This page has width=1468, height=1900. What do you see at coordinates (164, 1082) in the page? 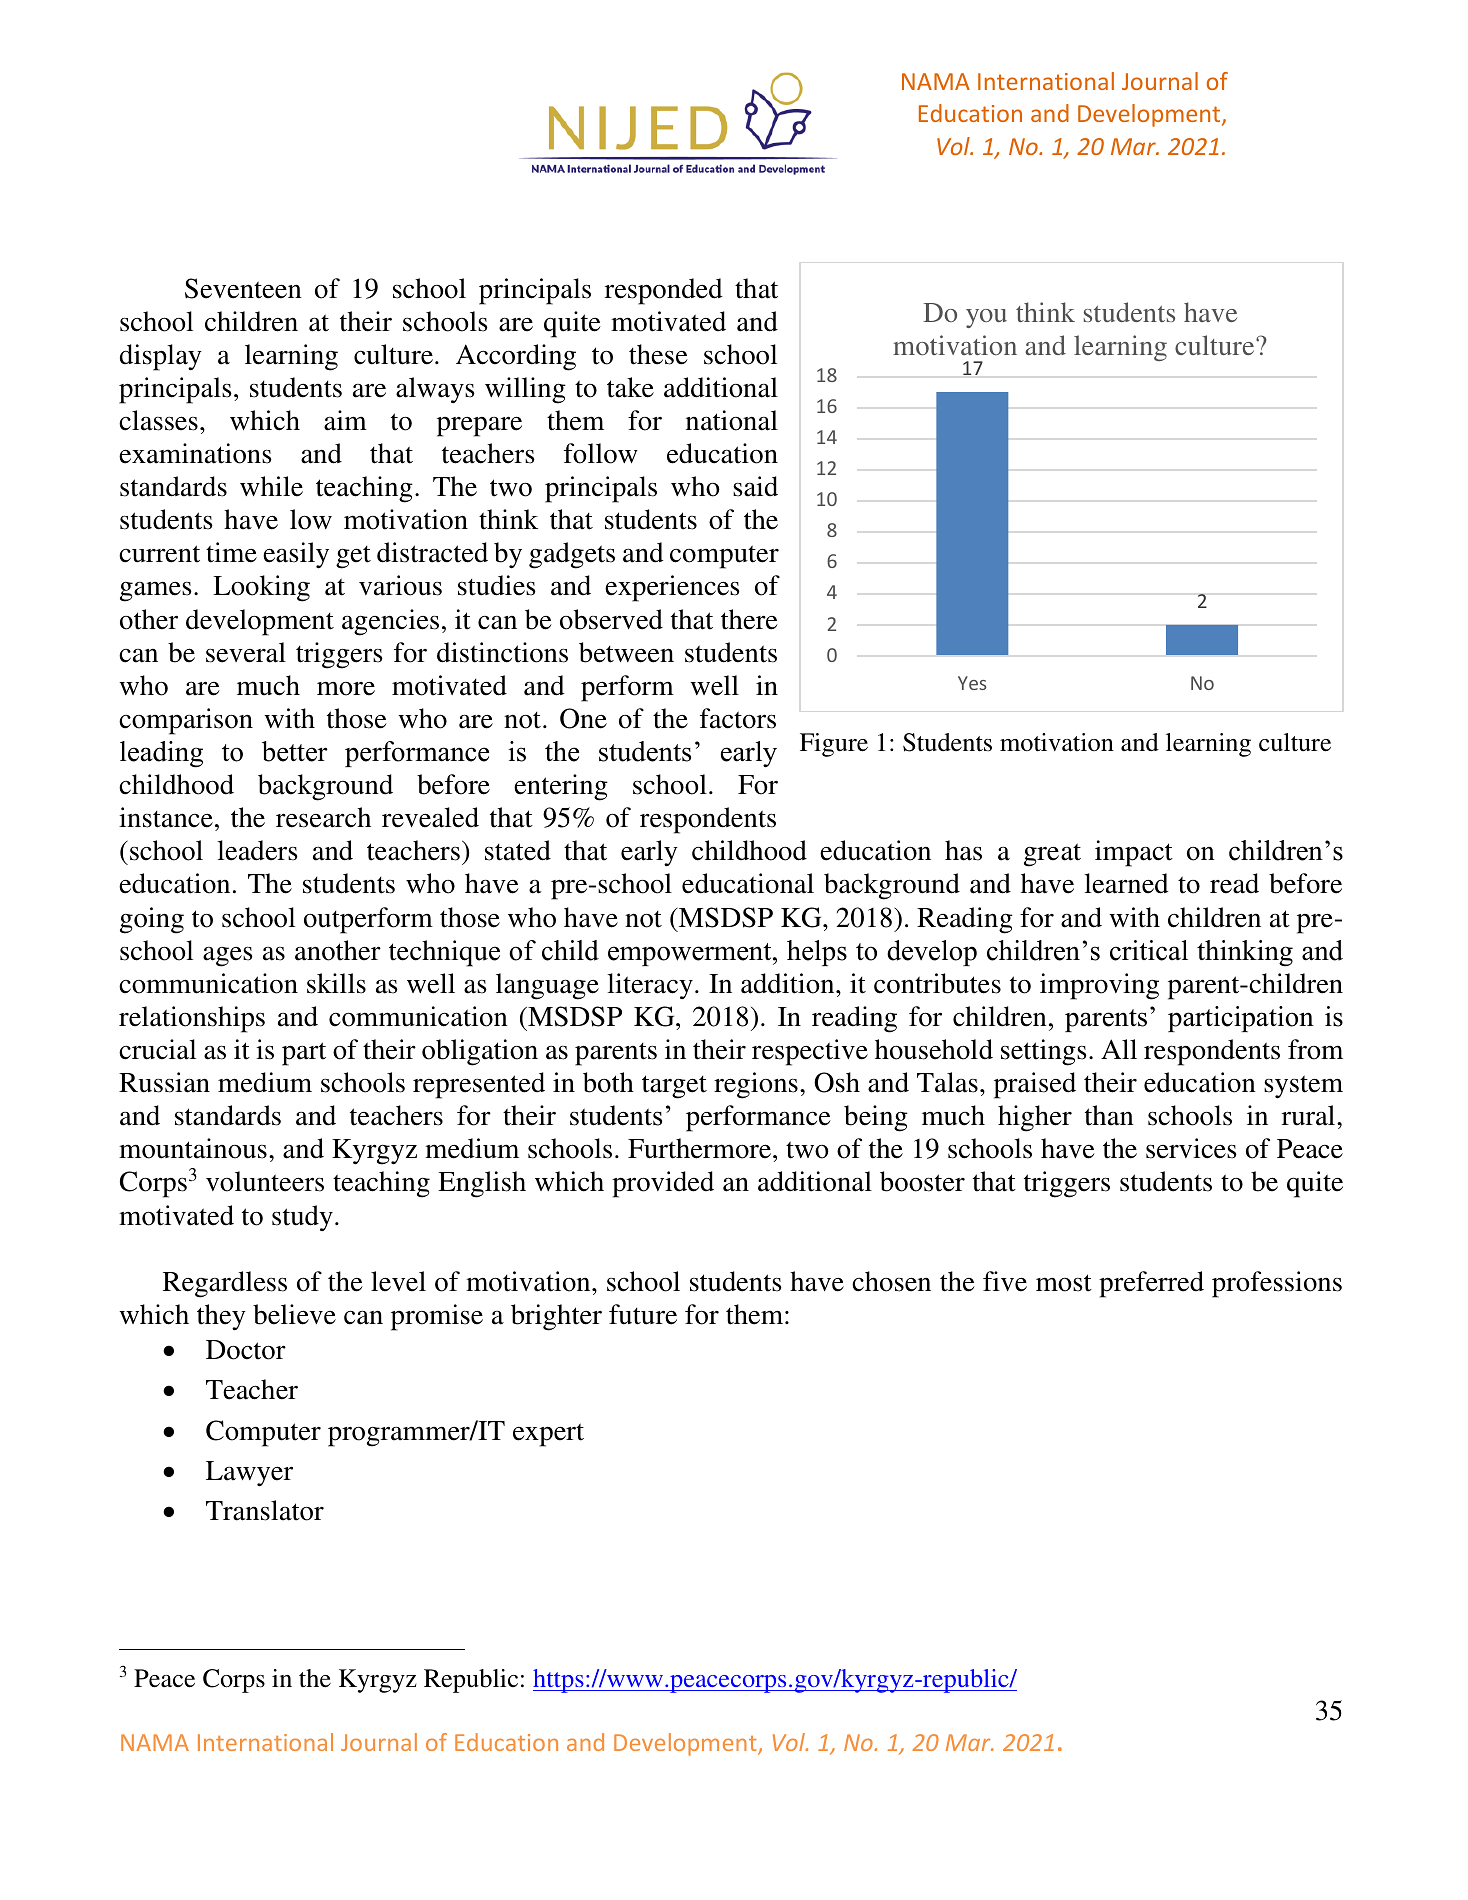
I see `Russian` at bounding box center [164, 1082].
